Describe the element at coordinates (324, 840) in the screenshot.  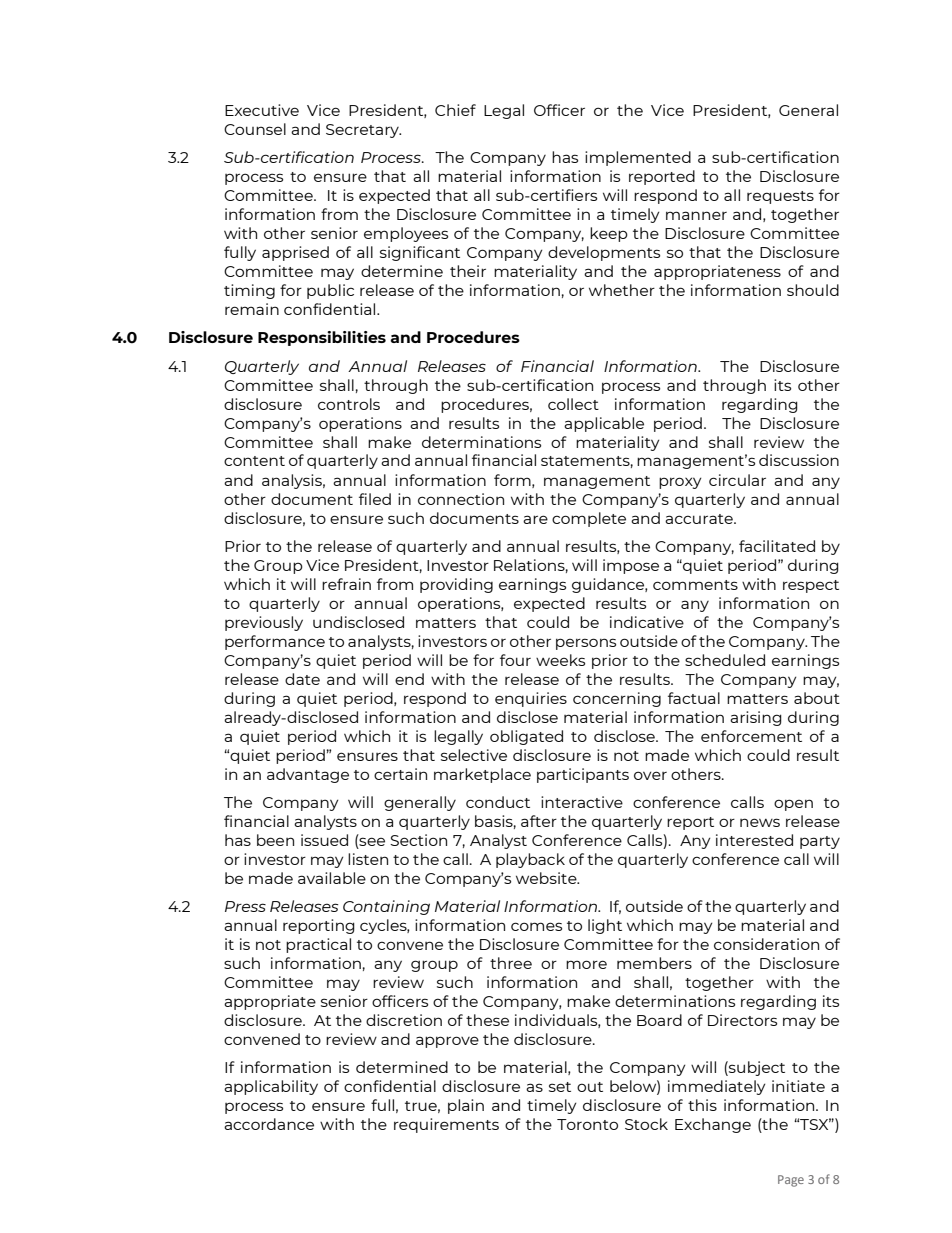
I see `issued` at that location.
